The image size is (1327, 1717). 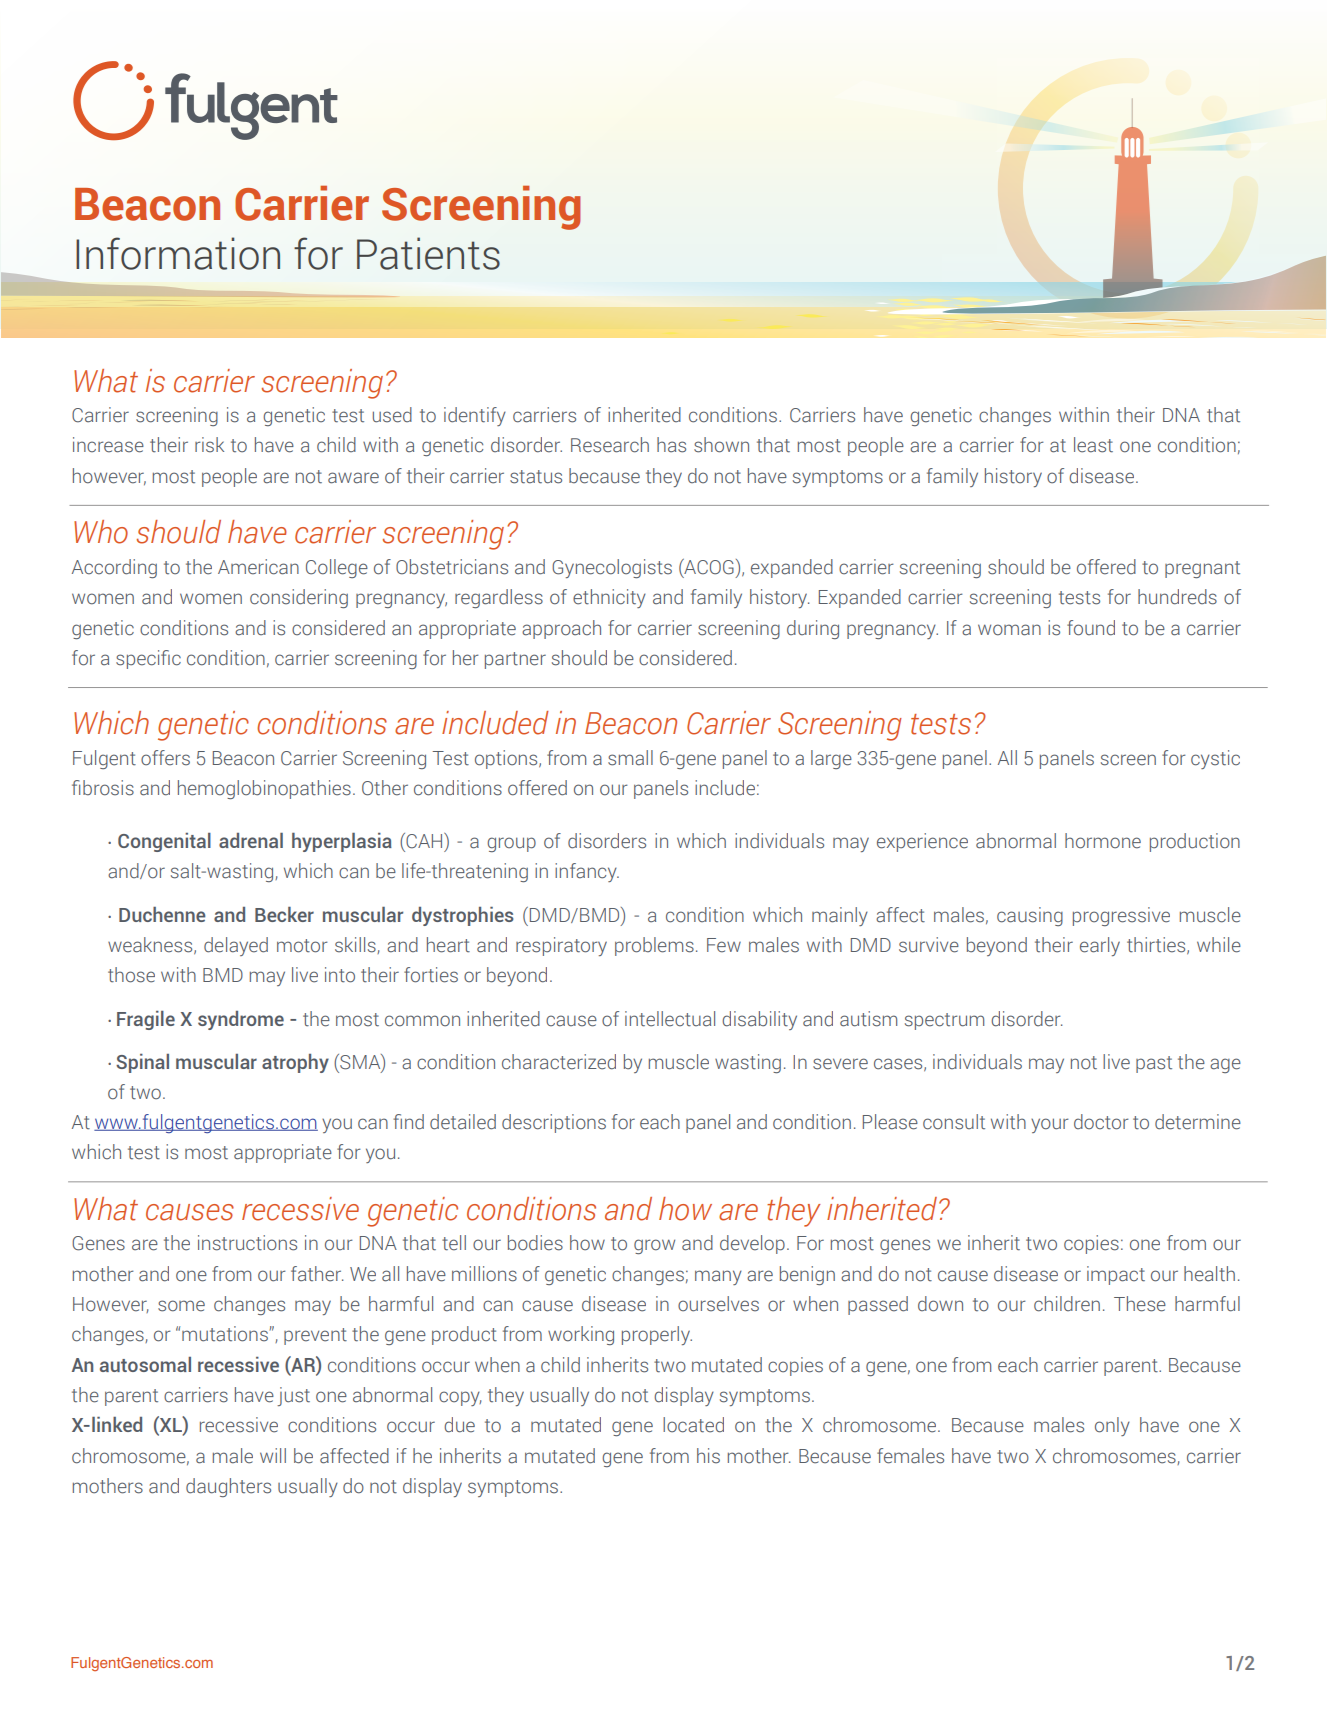 What do you see at coordinates (258, 567) in the screenshot?
I see `American` at bounding box center [258, 567].
